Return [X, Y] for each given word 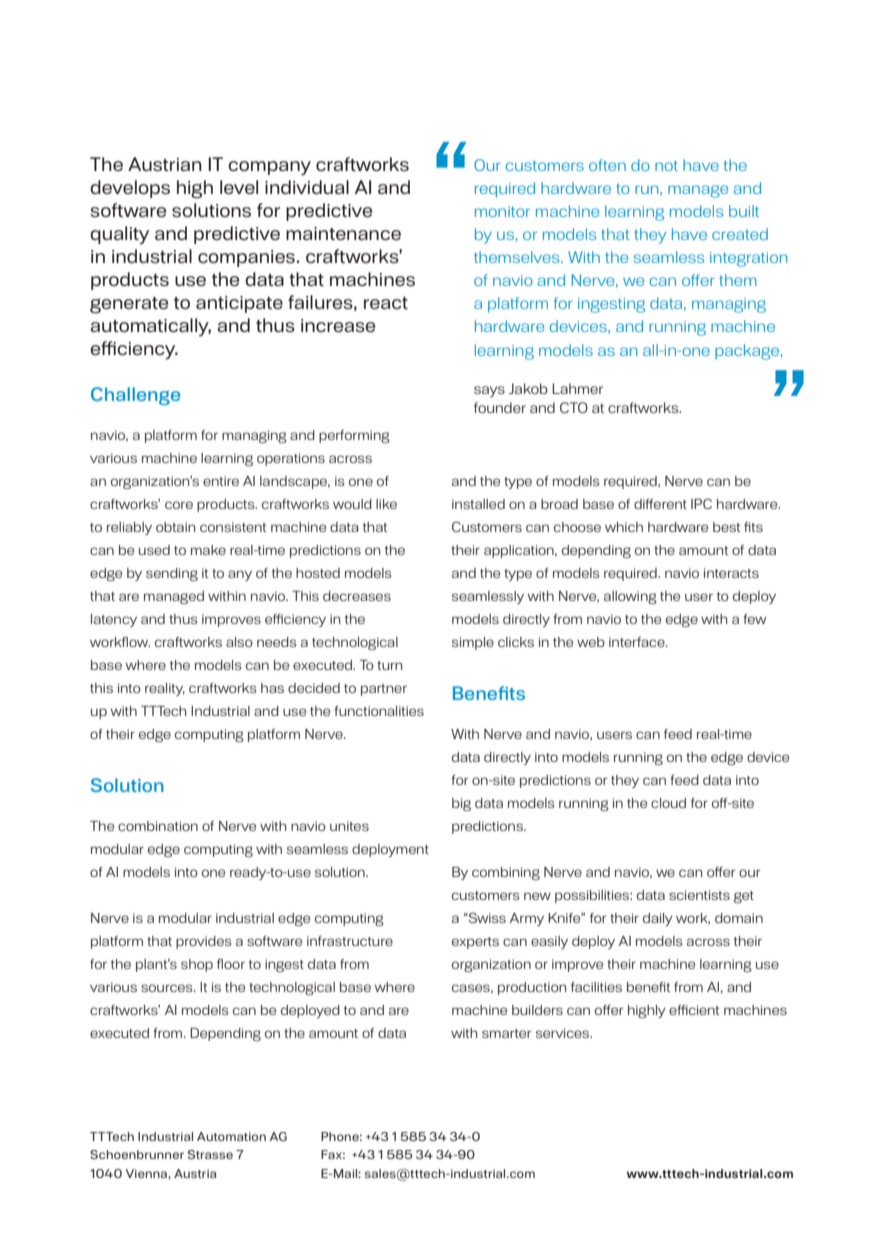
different [660, 504]
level [239, 187]
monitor [502, 211]
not [666, 165]
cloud [668, 803]
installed [478, 504]
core [179, 505]
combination [158, 826]
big [461, 804]
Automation [231, 1136]
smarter [506, 1033]
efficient [694, 1010]
